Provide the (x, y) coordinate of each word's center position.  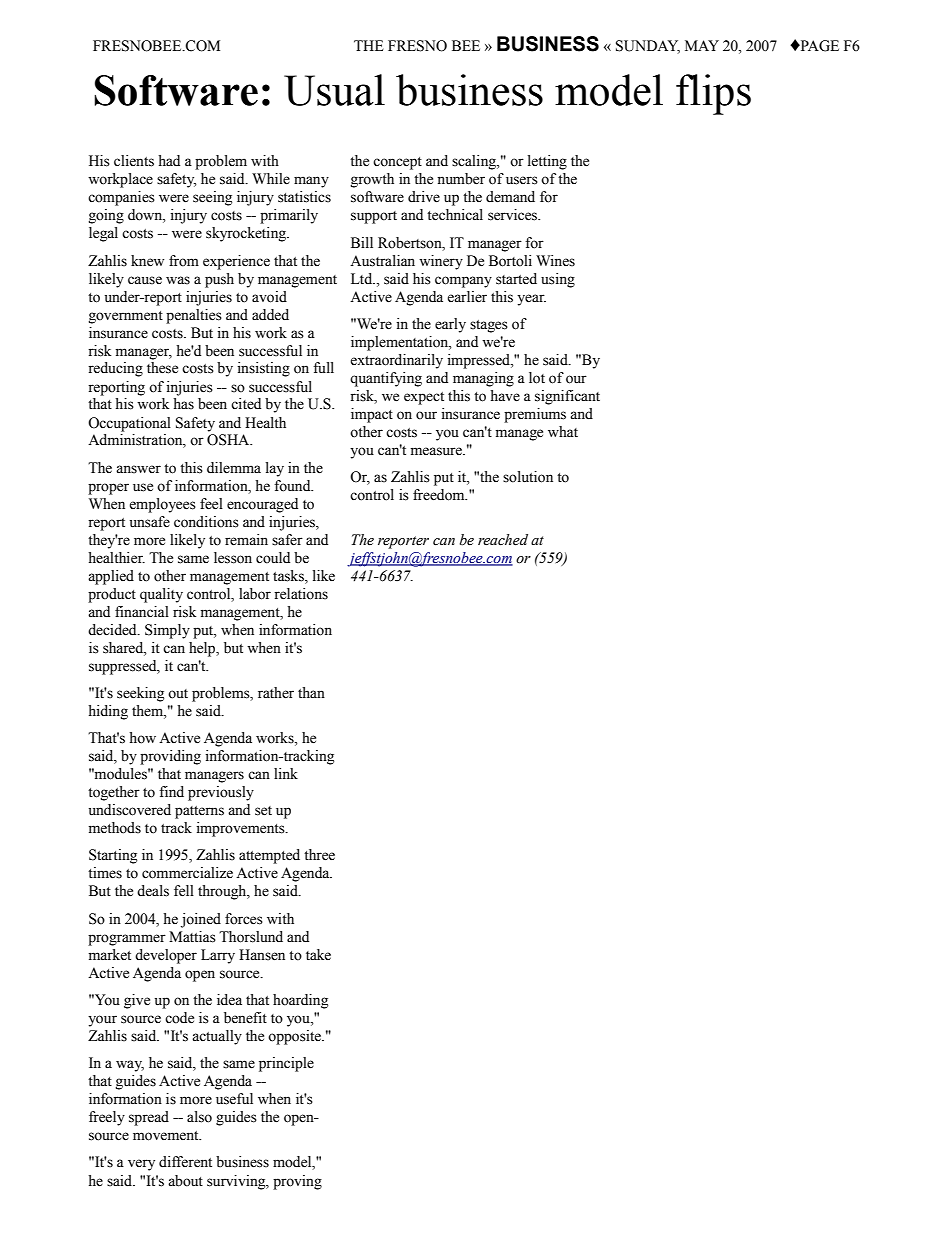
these (162, 368)
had (169, 160)
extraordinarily (396, 361)
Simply (167, 631)
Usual (334, 90)
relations (301, 594)
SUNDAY (648, 47)
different (185, 1162)
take (318, 955)
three (319, 855)
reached (503, 540)
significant (567, 397)
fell (184, 891)
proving (297, 1182)
